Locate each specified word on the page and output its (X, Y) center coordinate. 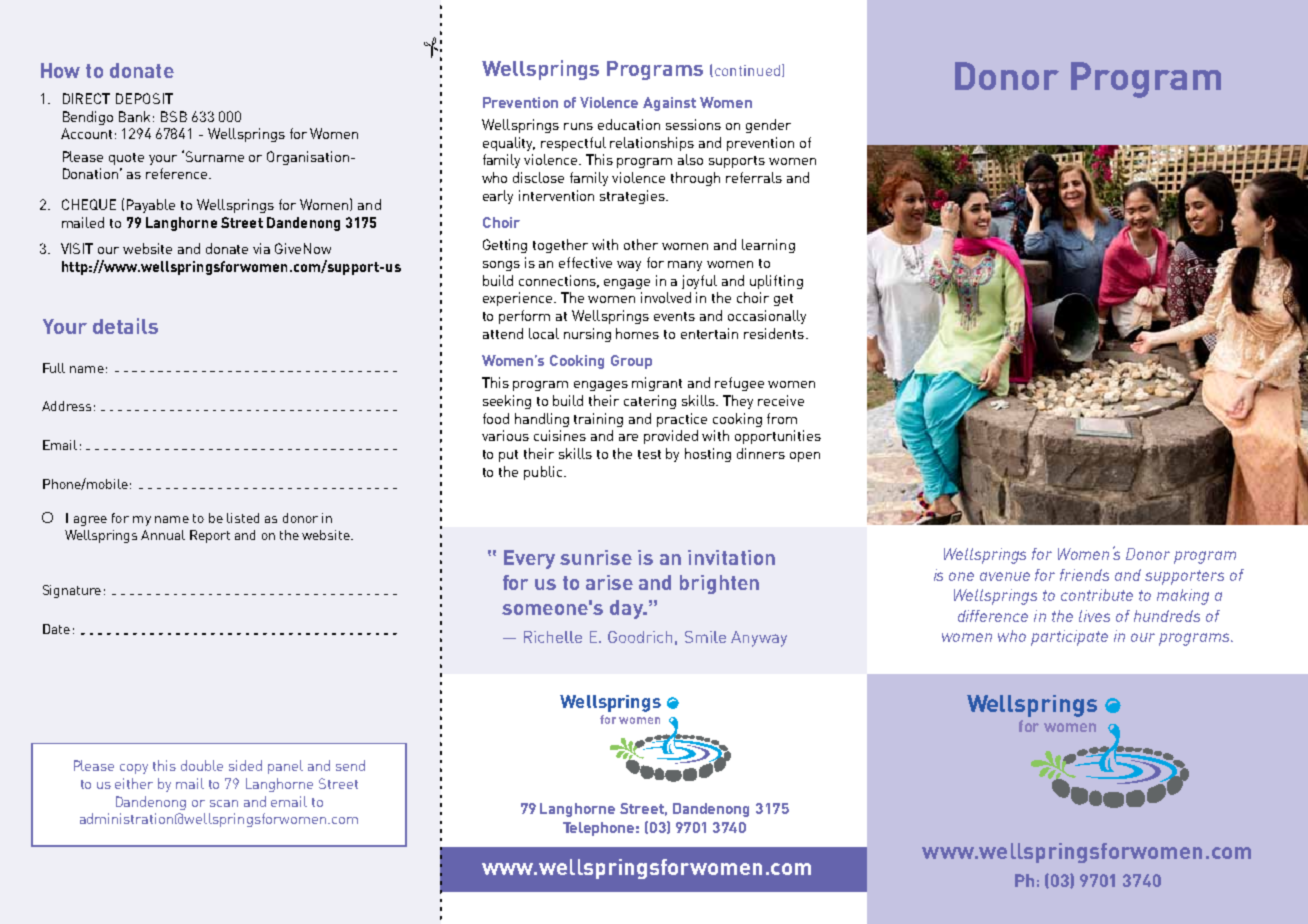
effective (585, 262)
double (202, 765)
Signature (72, 591)
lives (1094, 616)
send (350, 765)
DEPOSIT (144, 98)
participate (1069, 638)
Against (669, 104)
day (627, 609)
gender (768, 126)
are (628, 437)
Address (66, 406)
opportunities (778, 437)
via (261, 248)
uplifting (776, 282)
